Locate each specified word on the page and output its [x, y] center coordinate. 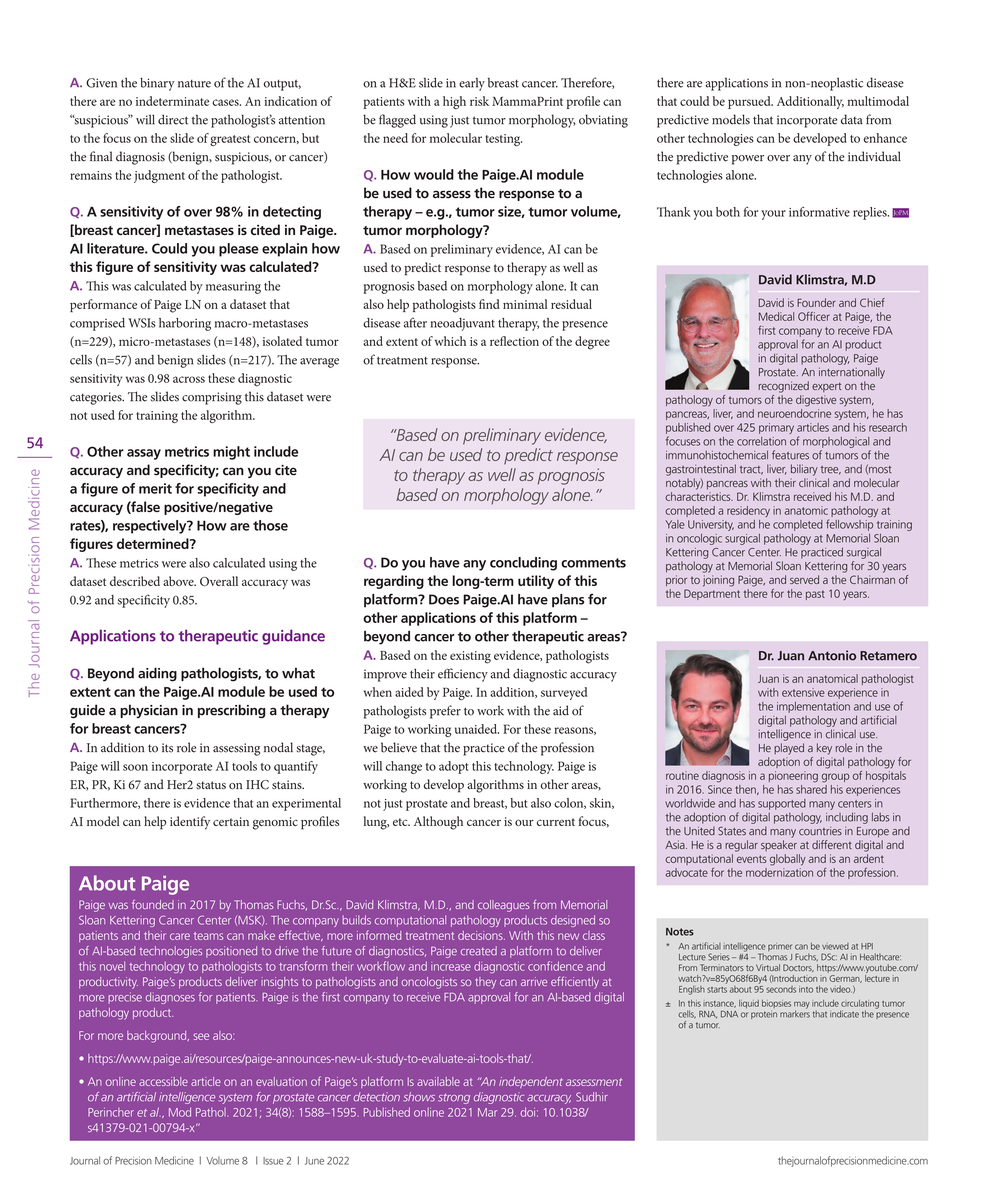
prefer [445, 712]
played [789, 749]
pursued [750, 102]
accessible [163, 1081]
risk [479, 101]
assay [144, 454]
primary [776, 428]
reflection [514, 341]
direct [173, 119]
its [167, 748]
